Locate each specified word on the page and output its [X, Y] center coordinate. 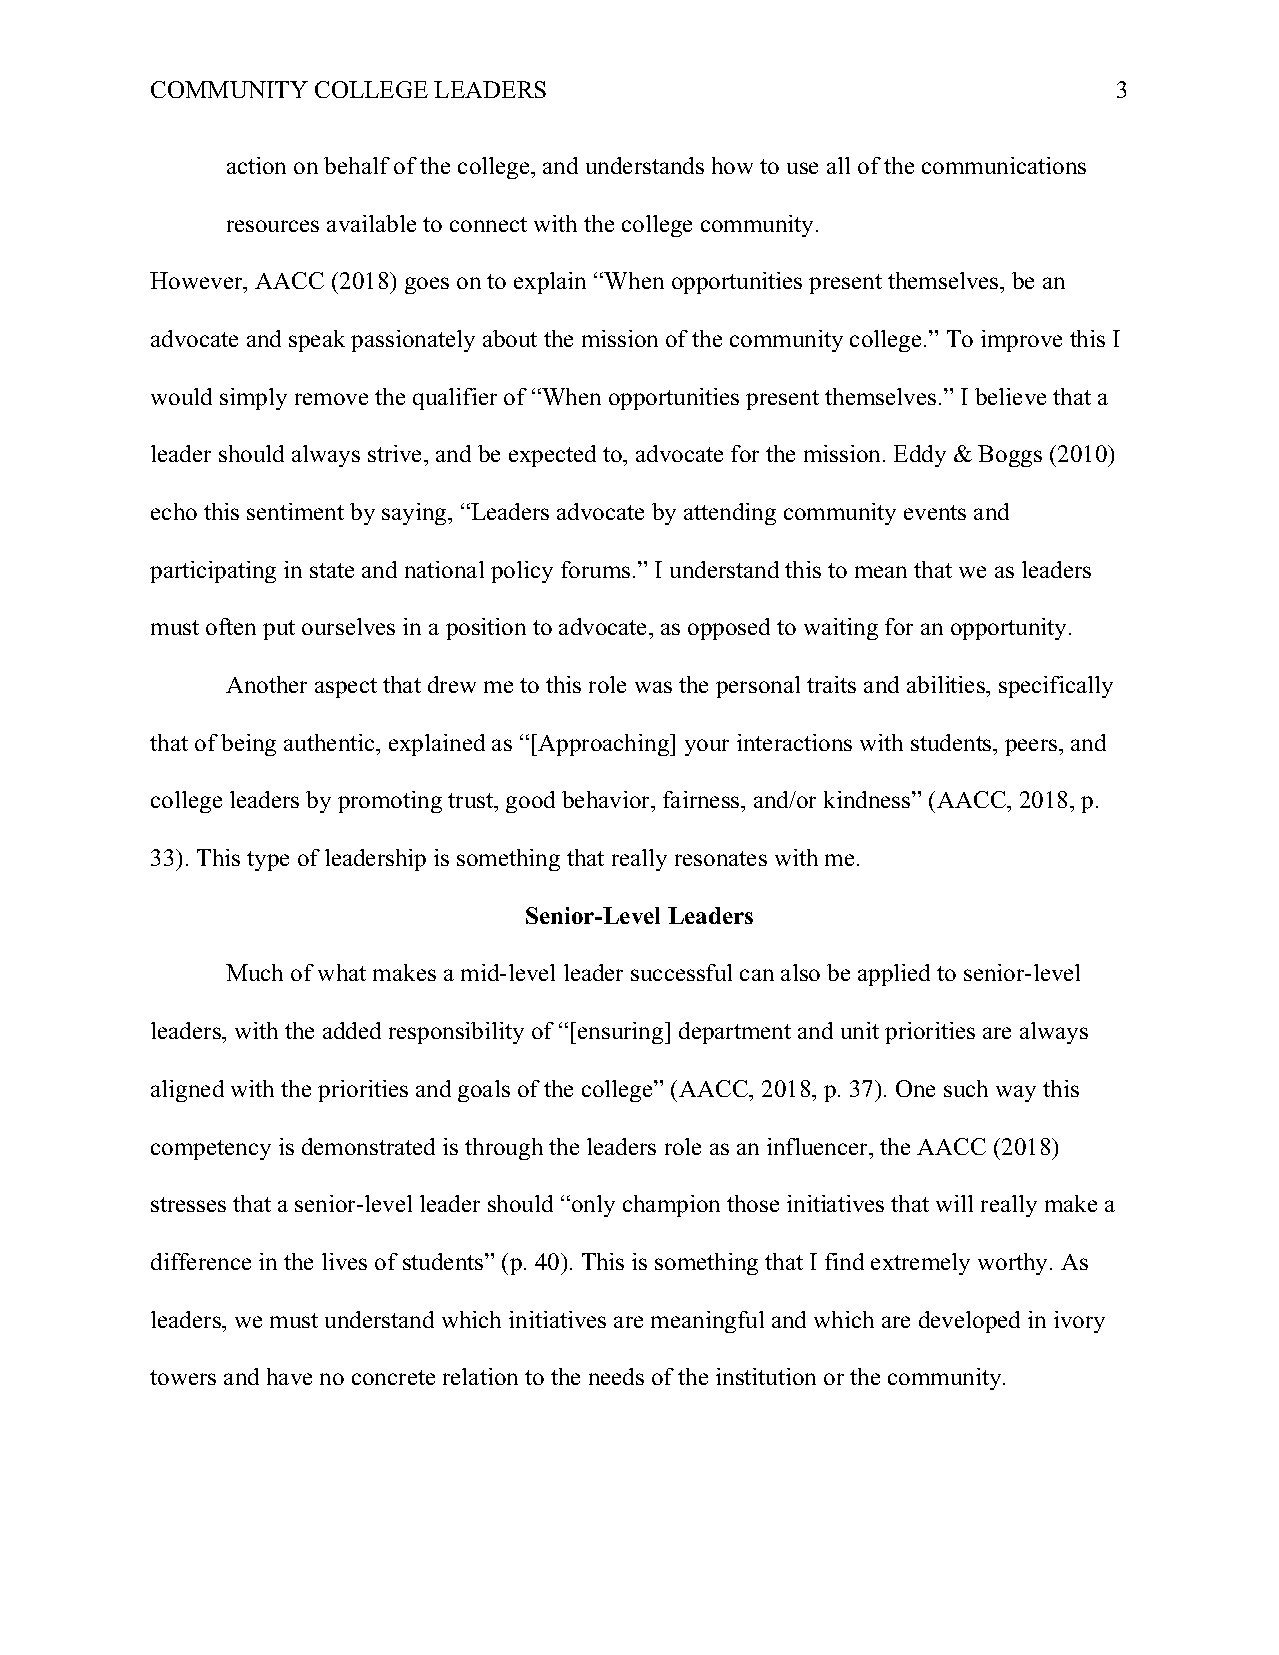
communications [1004, 165]
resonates [721, 858]
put [279, 630]
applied [894, 975]
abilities [947, 684]
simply [253, 399]
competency [211, 1150]
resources [273, 226]
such [966, 1088]
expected [552, 456]
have [289, 1376]
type [268, 861]
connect [488, 224]
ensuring [622, 1033]
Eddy [920, 456]
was [653, 687]
